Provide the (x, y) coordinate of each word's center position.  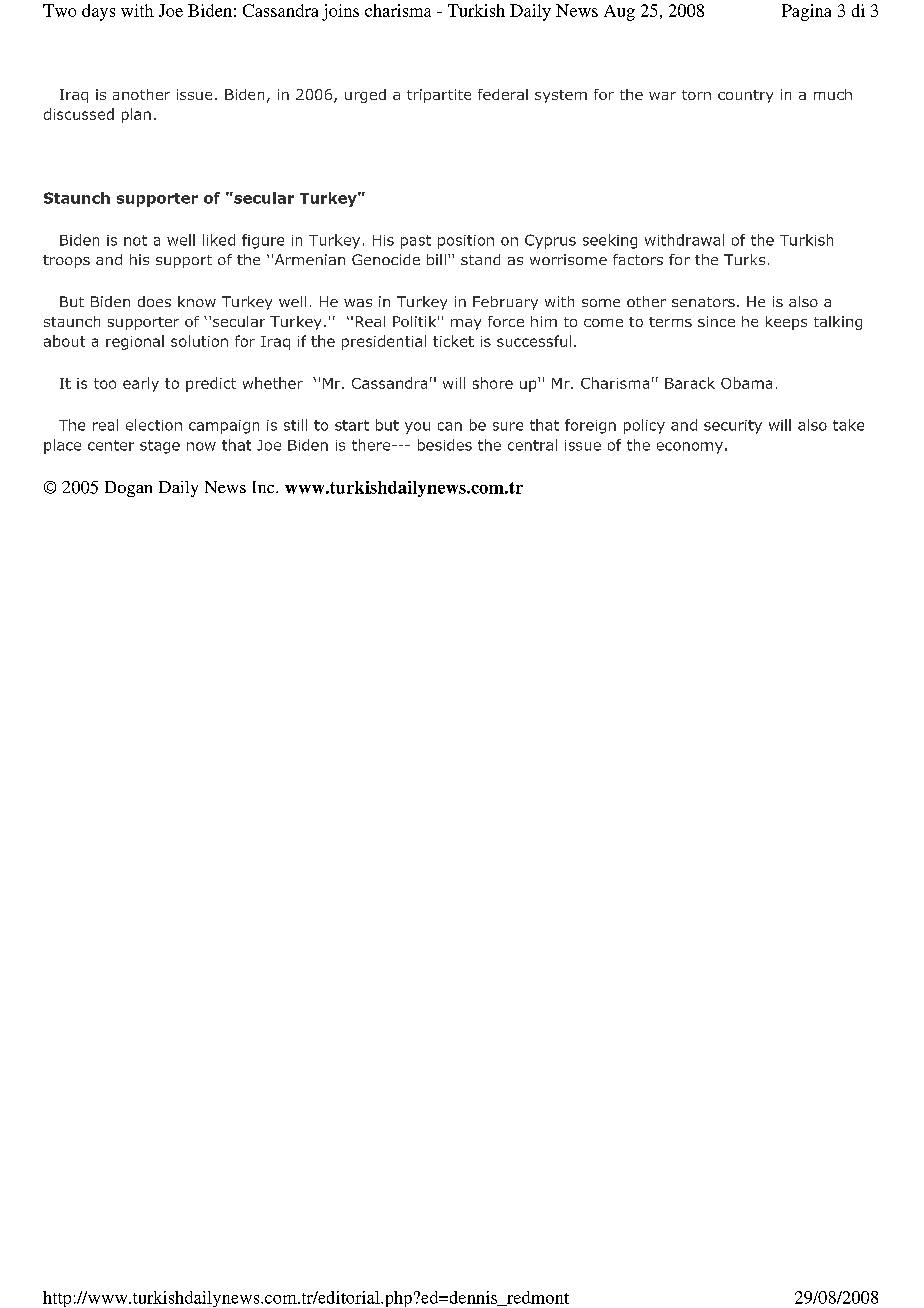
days (98, 12)
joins (340, 12)
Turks (744, 259)
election (154, 425)
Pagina (806, 12)
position (466, 242)
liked (219, 240)
